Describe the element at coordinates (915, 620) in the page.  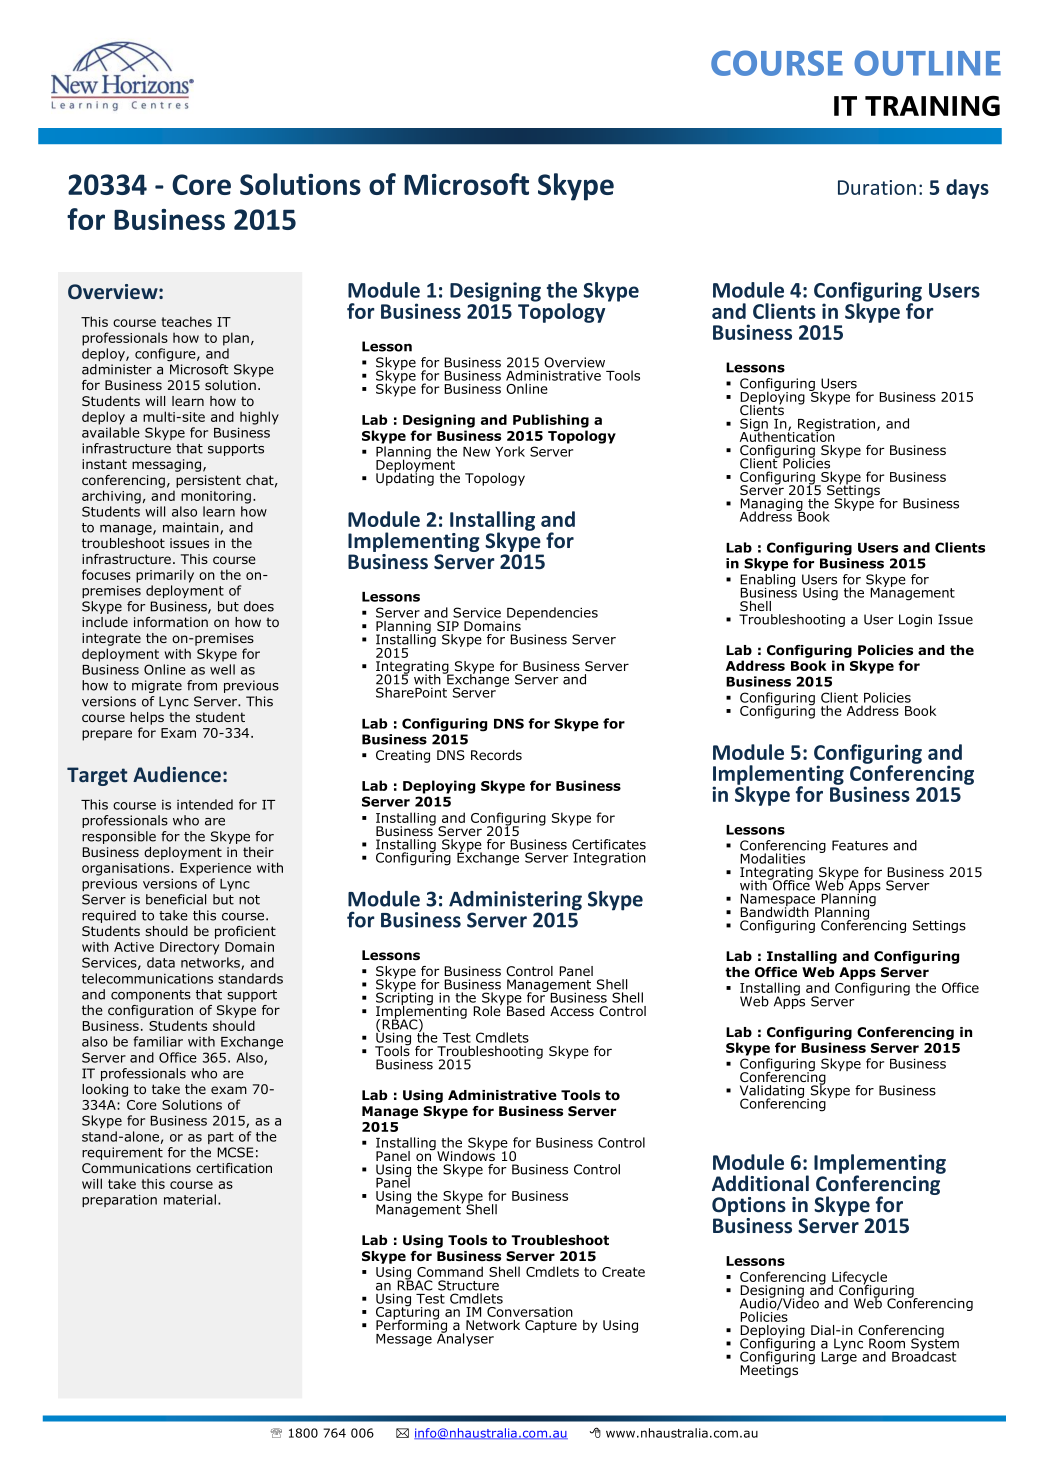
I see `Login` at that location.
